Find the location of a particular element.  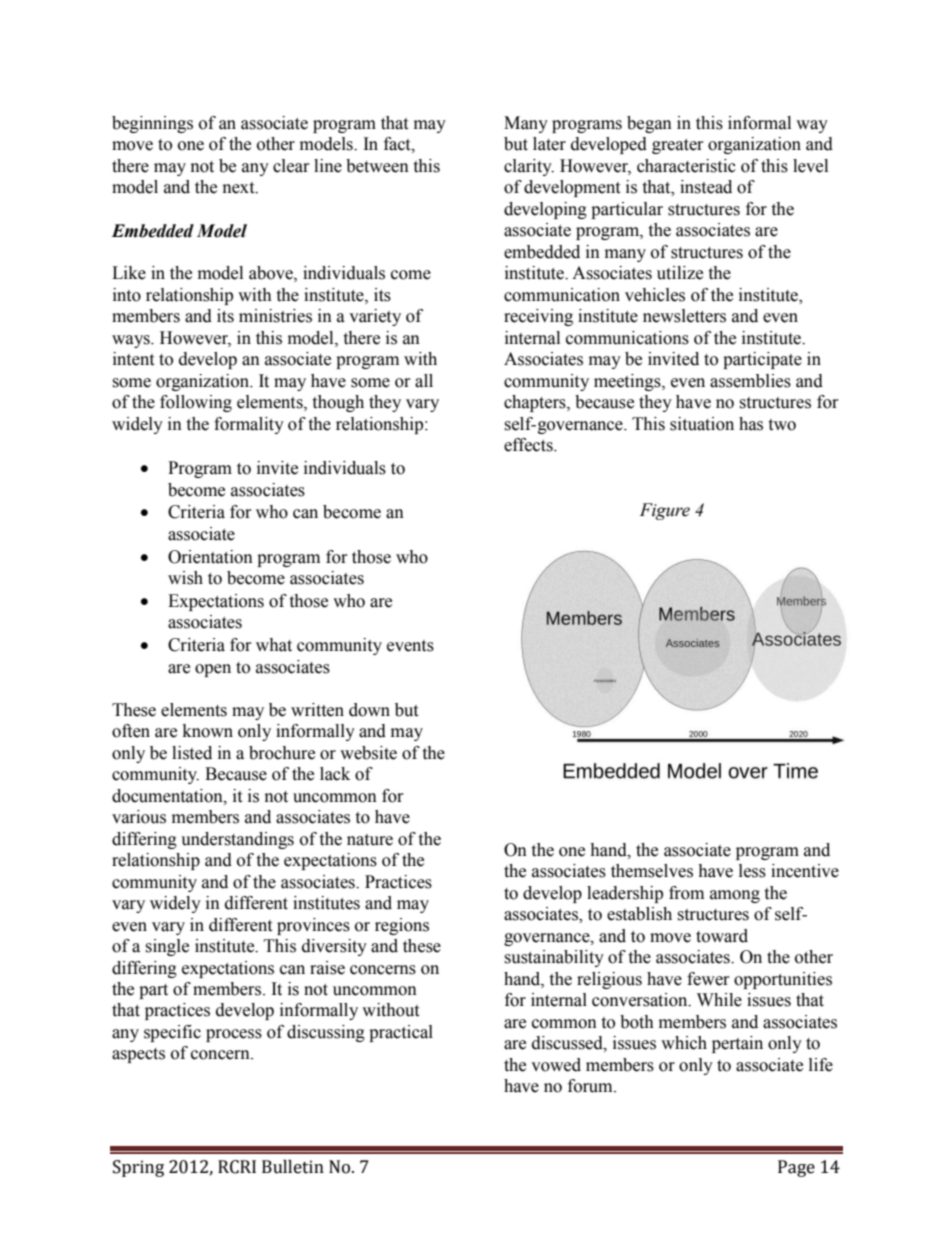

less is located at coordinates (752, 871).
